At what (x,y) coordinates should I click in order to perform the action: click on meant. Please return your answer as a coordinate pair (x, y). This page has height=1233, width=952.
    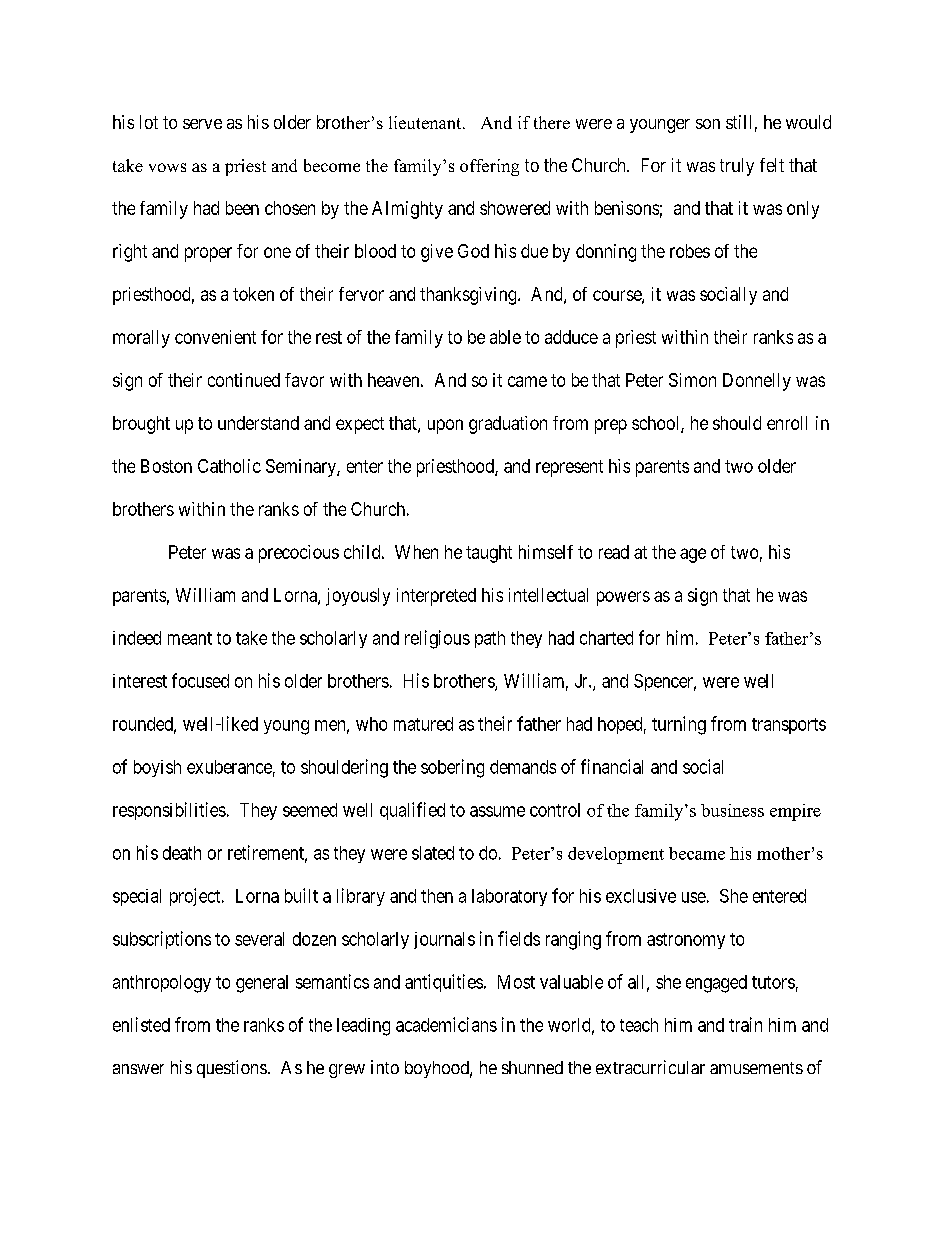
    Looking at the image, I should click on (190, 638).
